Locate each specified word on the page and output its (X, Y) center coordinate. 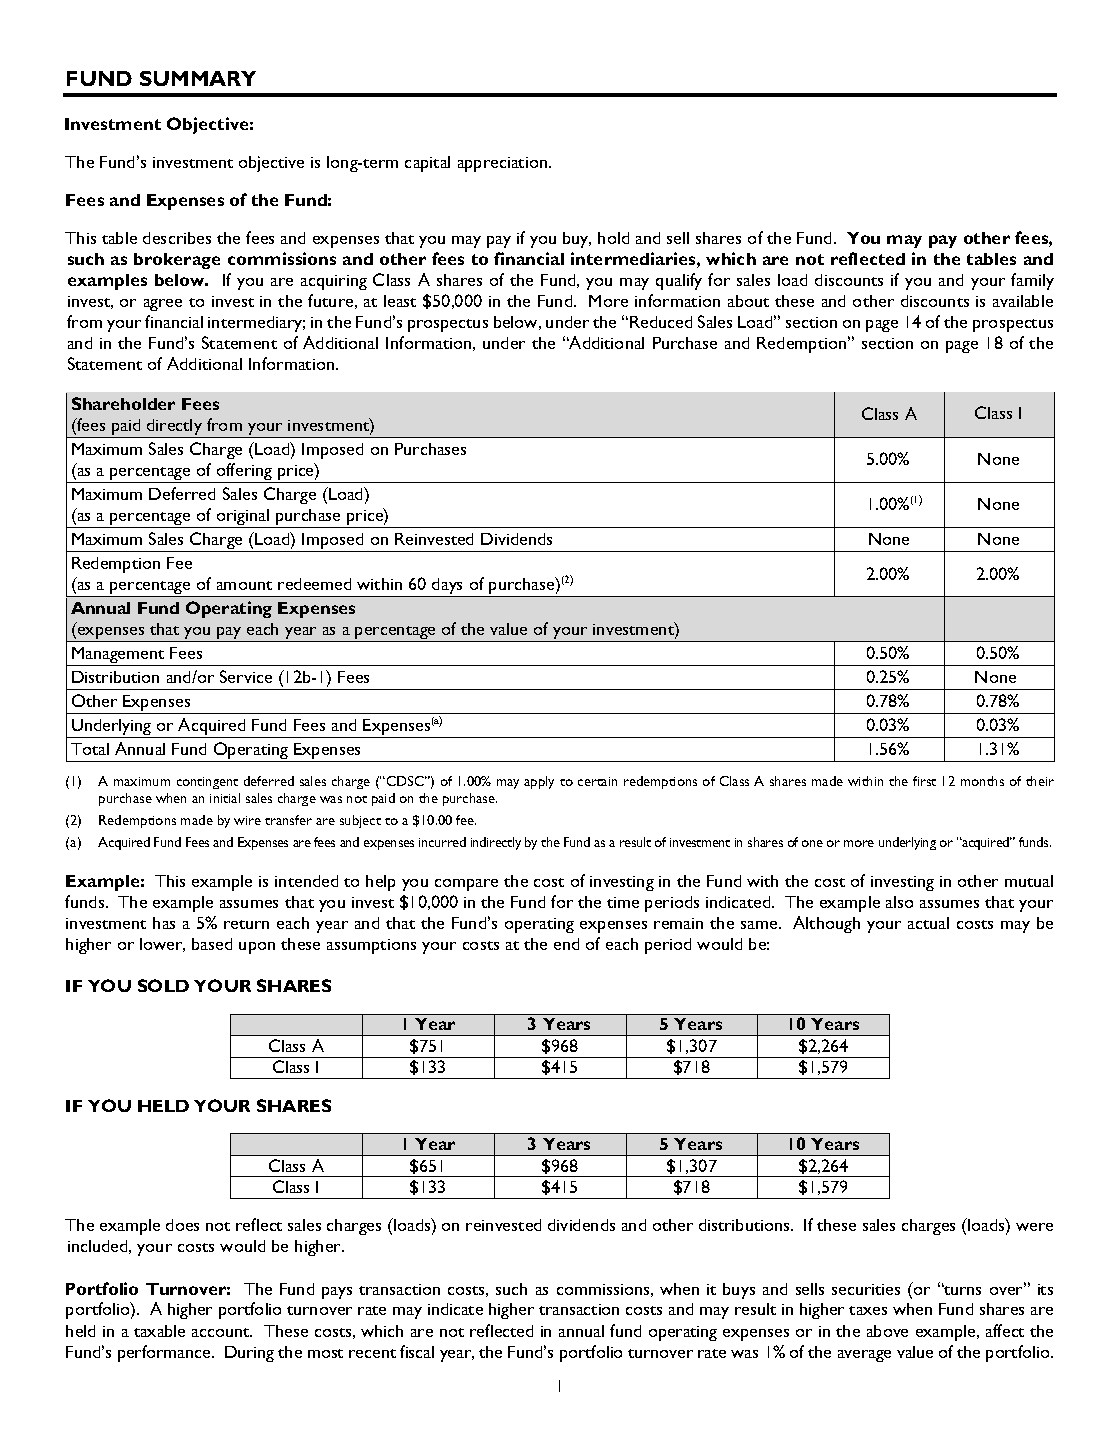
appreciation (504, 164)
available (1023, 301)
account (222, 1332)
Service (246, 676)
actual (928, 923)
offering (244, 473)
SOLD (163, 985)
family (1032, 281)
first (924, 781)
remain (678, 923)
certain (597, 781)
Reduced (661, 322)
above (887, 1331)
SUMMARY (198, 78)
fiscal (417, 1351)
